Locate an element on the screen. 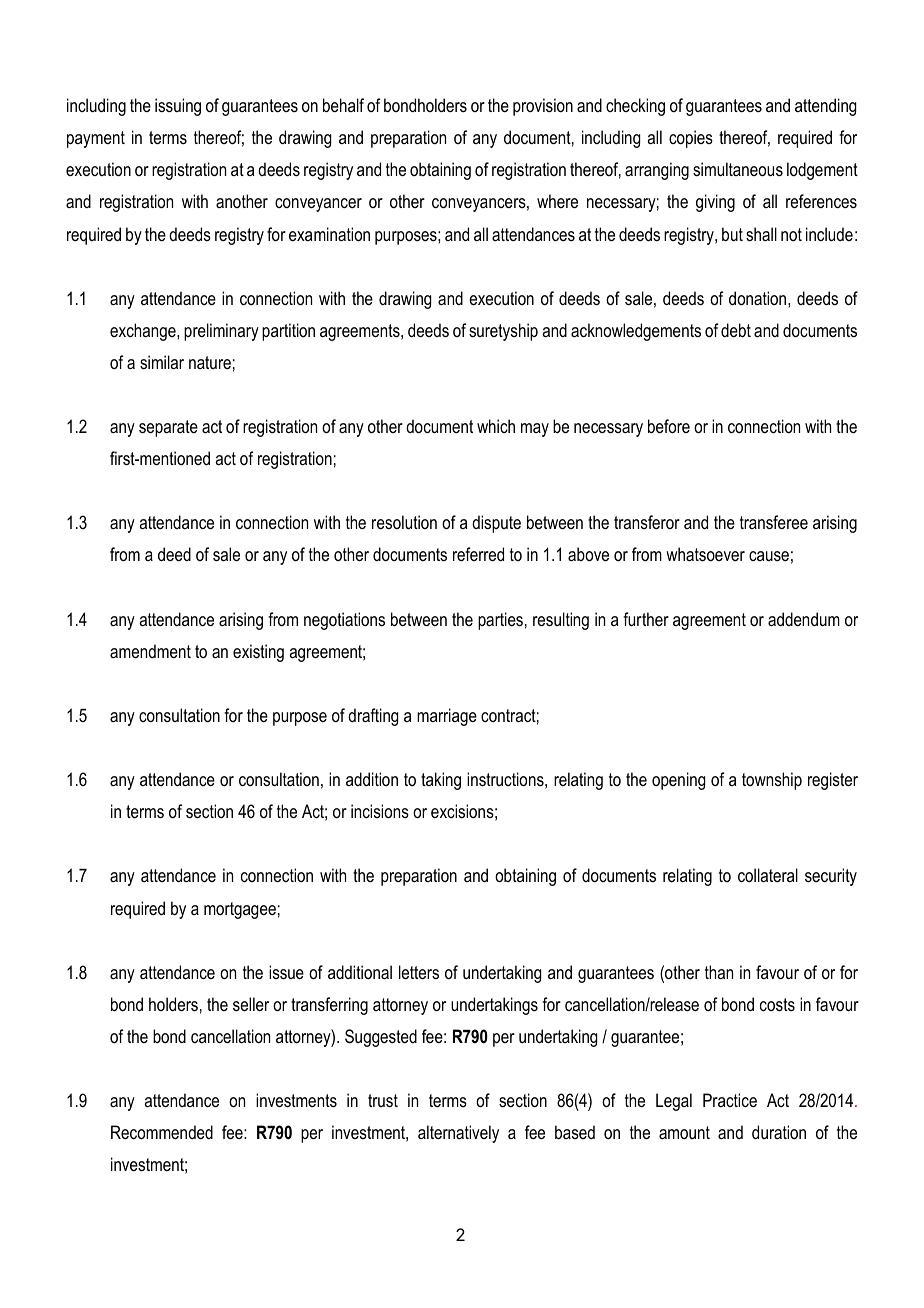  Recommended is located at coordinates (162, 1132).
